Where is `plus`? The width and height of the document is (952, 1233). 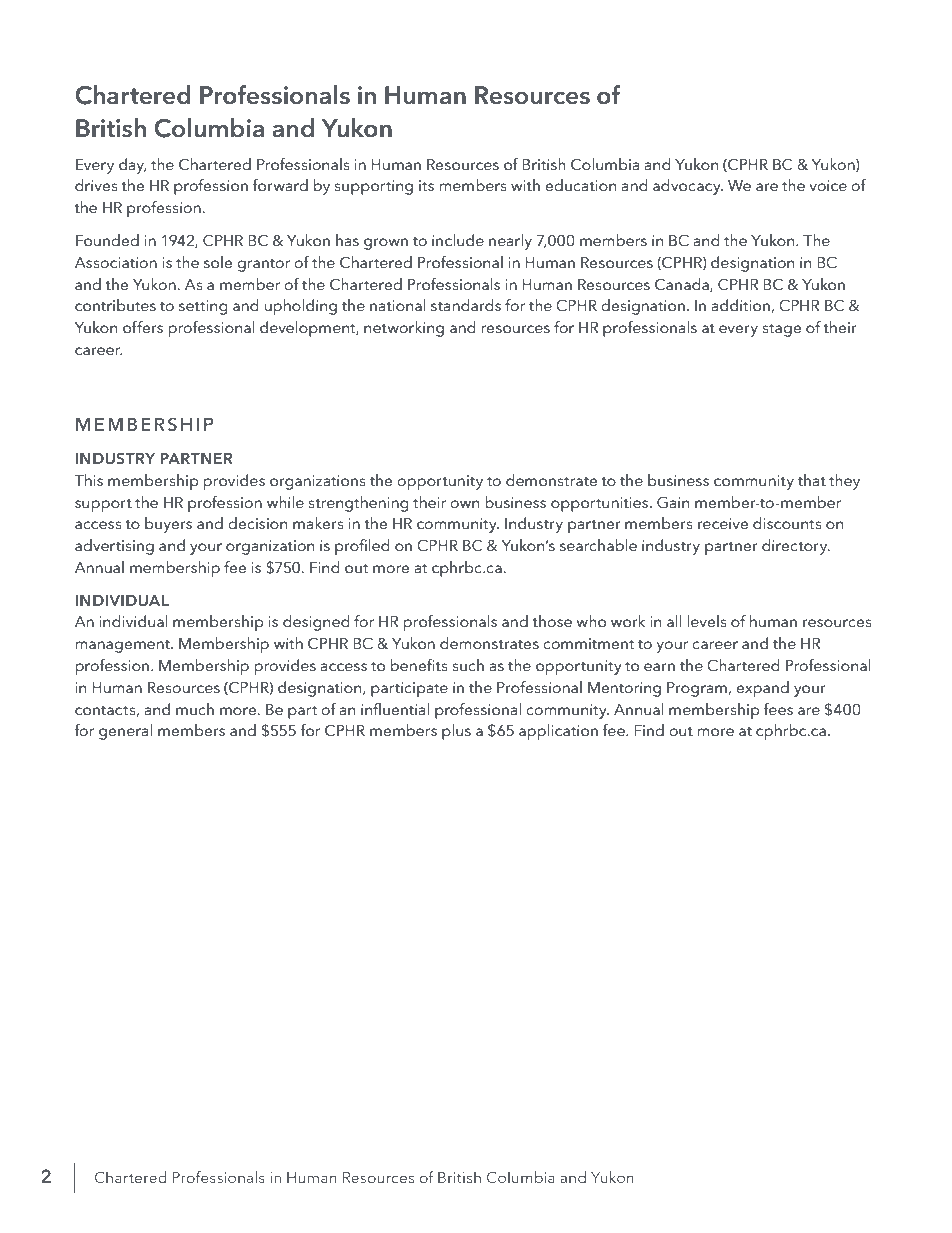 plus is located at coordinates (456, 732).
